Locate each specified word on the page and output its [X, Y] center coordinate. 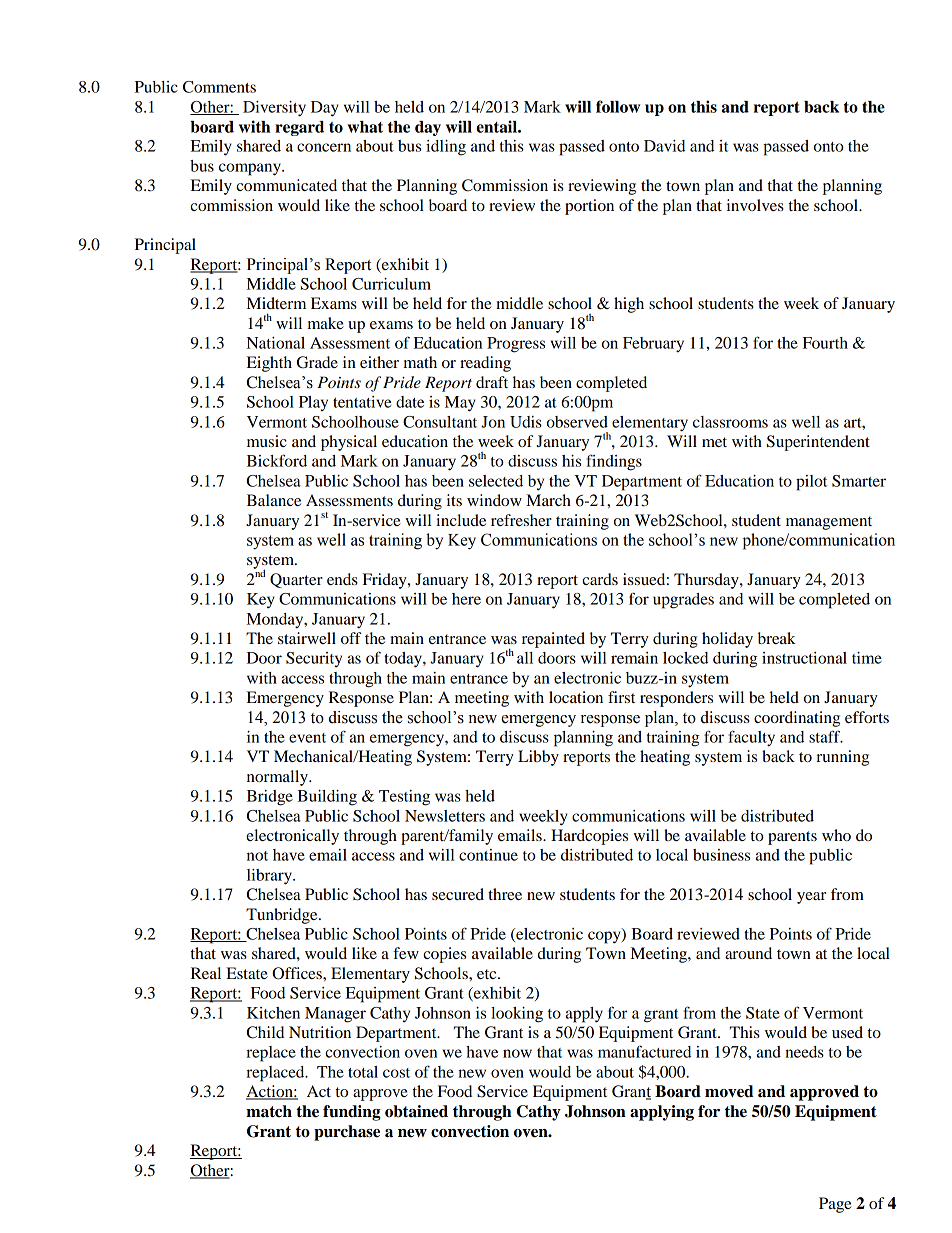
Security [314, 659]
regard [299, 128]
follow [618, 106]
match [269, 1111]
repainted [553, 640]
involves [755, 205]
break [777, 638]
